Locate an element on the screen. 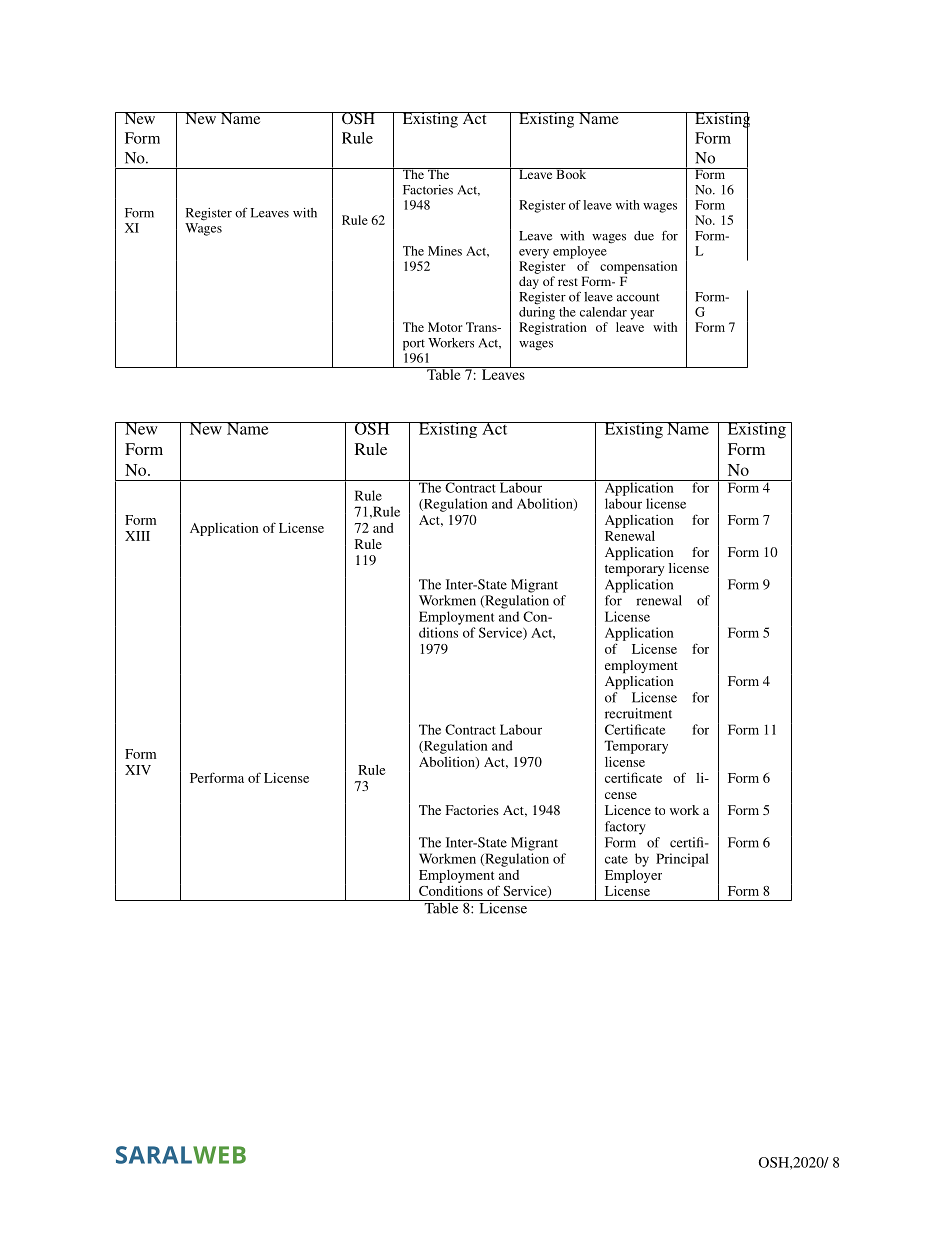  Registration is located at coordinates (553, 328).
